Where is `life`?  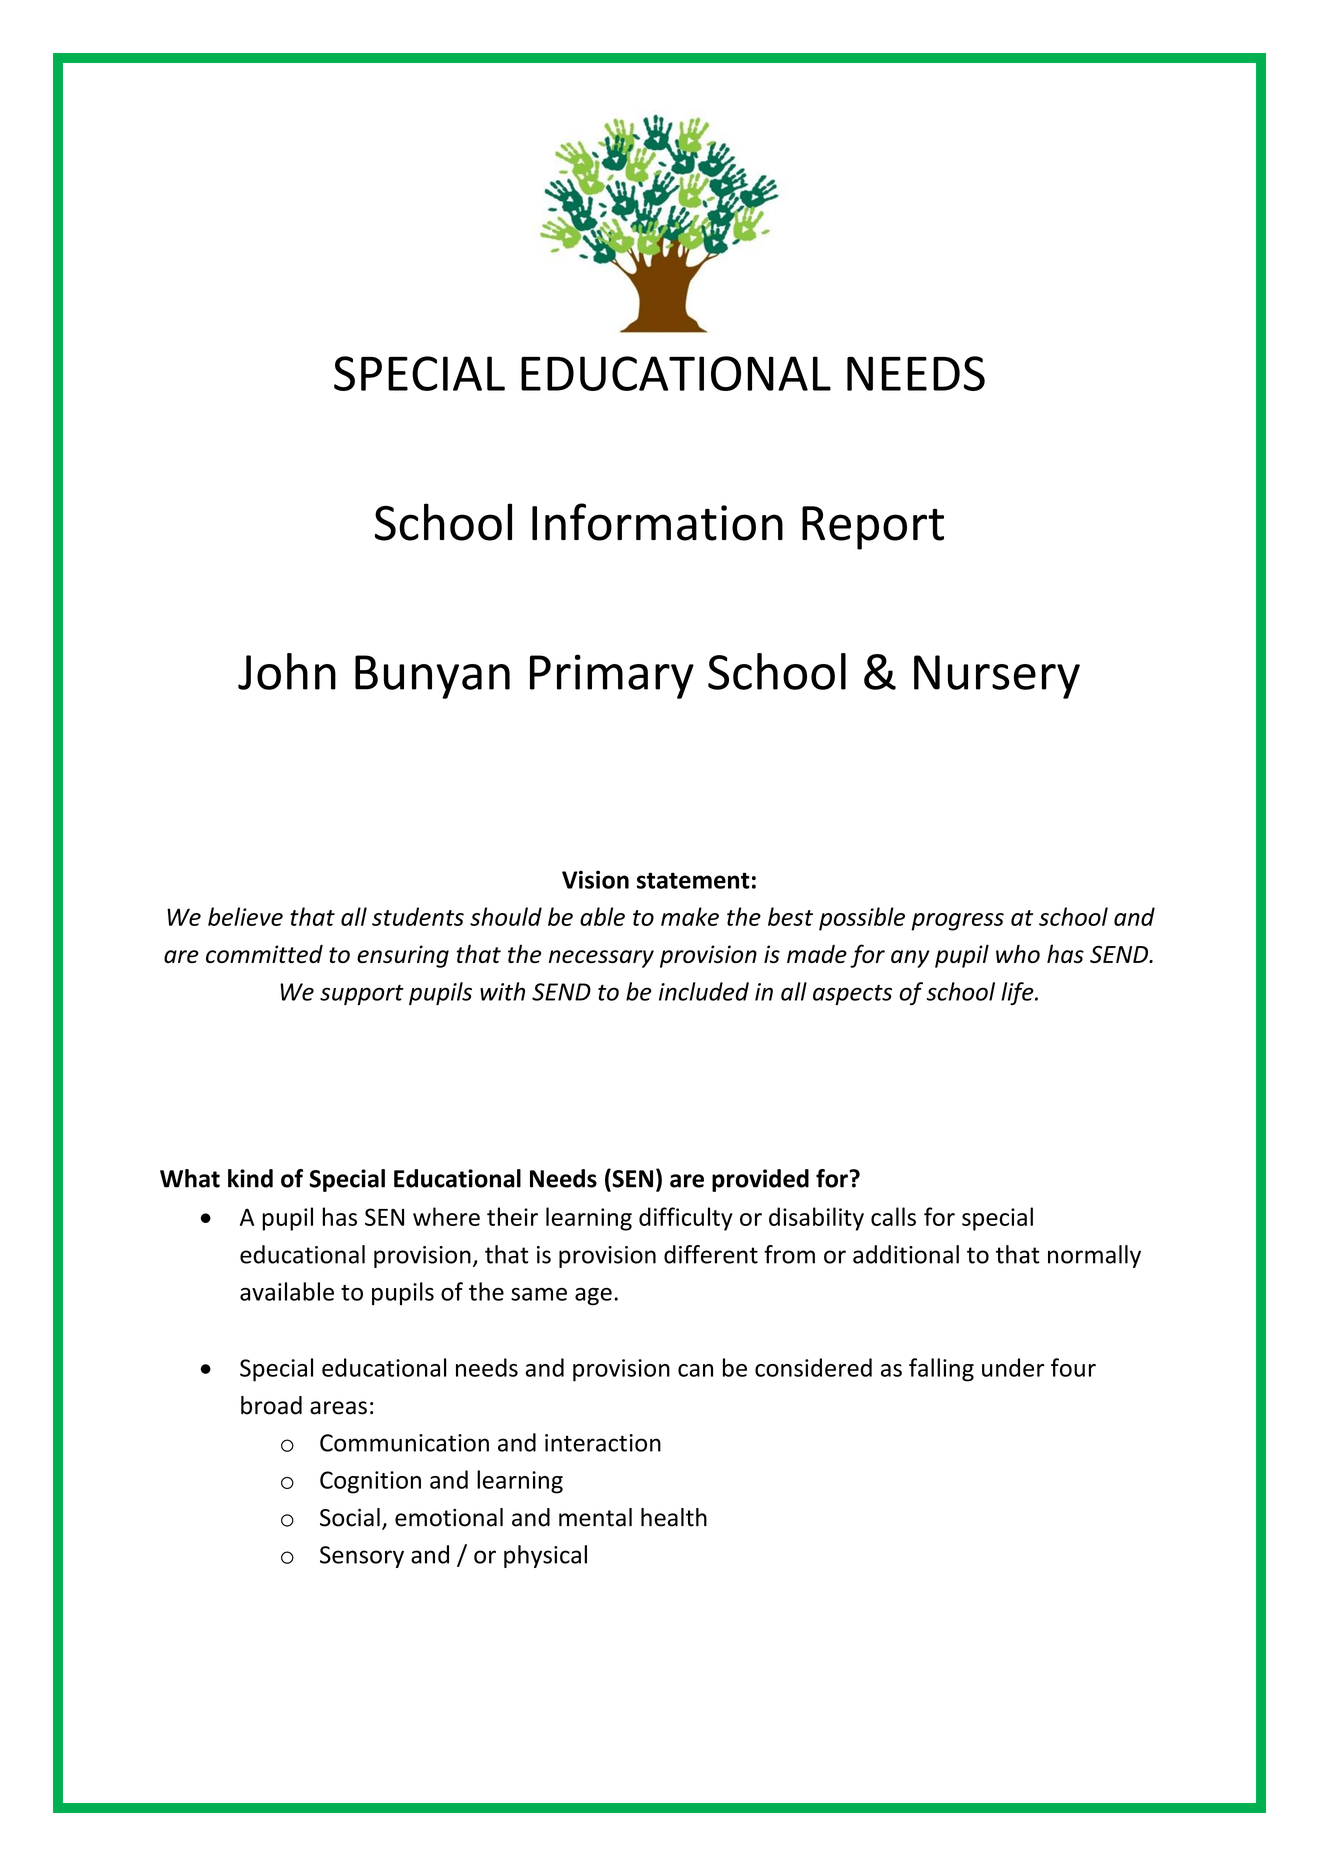 life is located at coordinates (1018, 993).
